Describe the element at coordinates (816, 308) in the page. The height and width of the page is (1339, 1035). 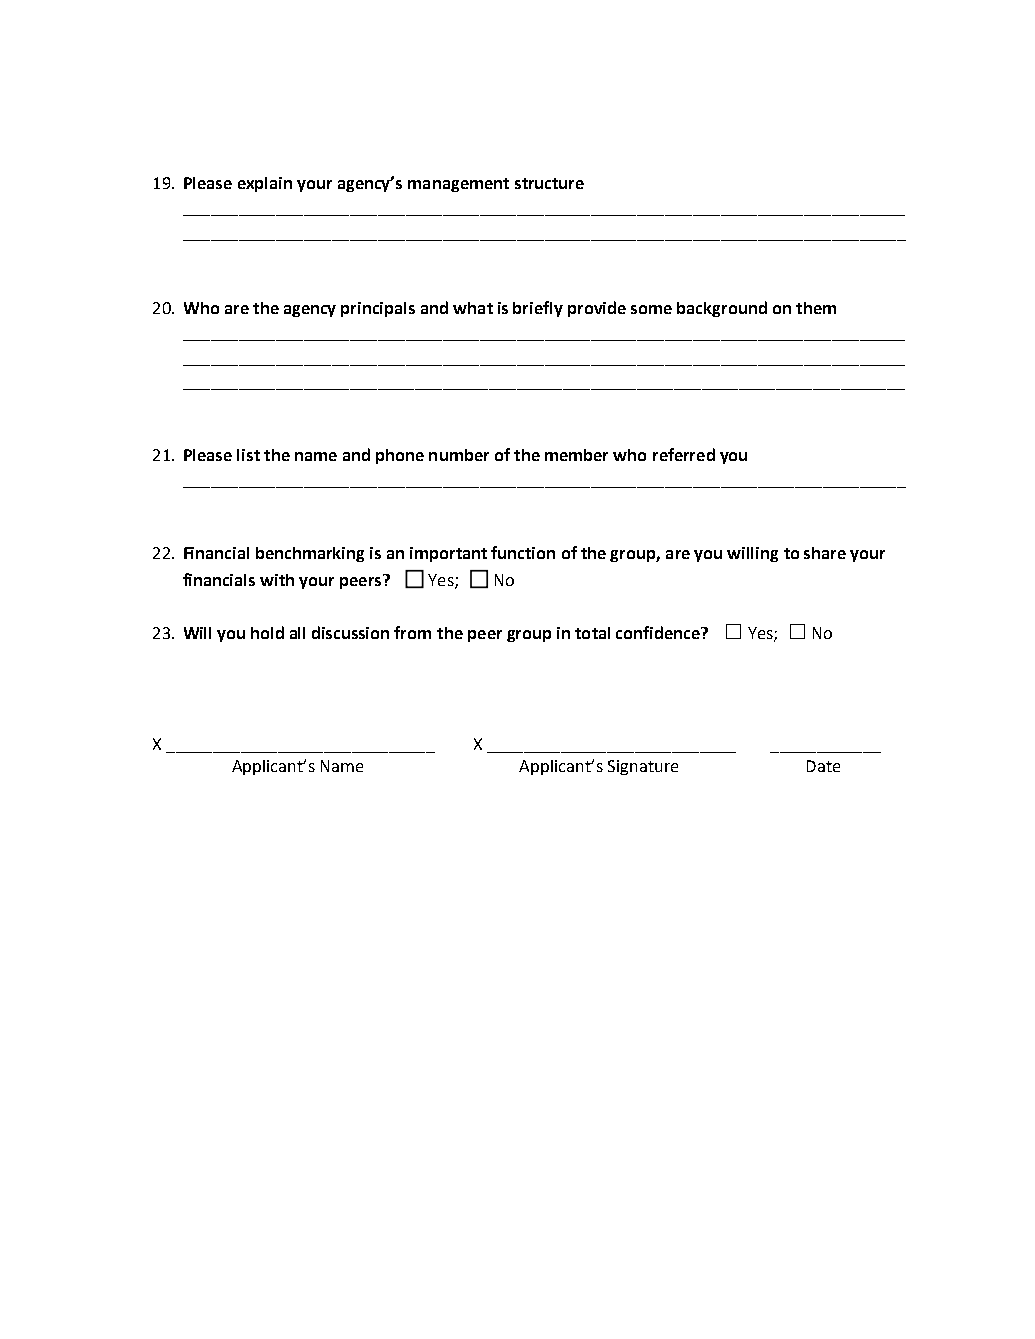
I see `them` at that location.
